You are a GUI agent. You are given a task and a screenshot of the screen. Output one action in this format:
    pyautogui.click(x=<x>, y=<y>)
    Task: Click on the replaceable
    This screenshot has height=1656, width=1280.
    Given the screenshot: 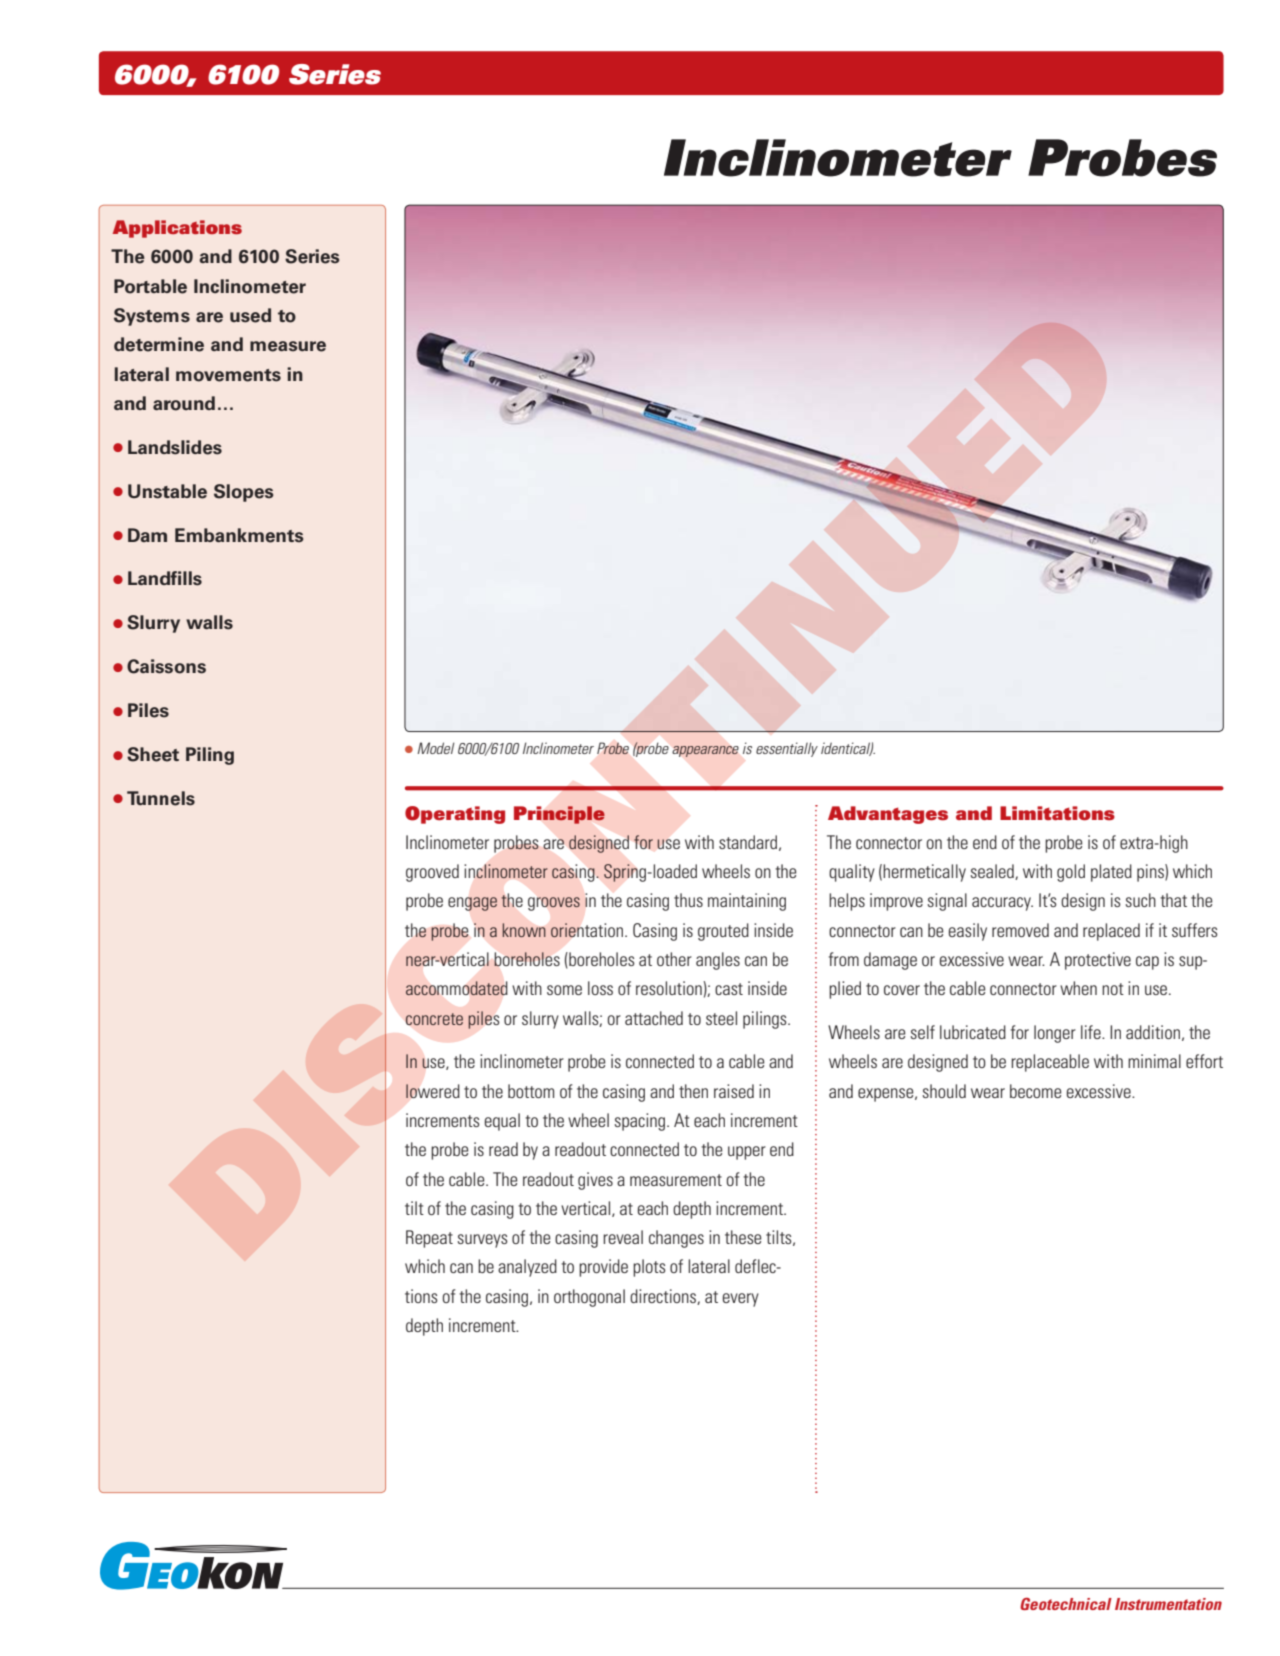 What is the action you would take?
    pyautogui.click(x=1050, y=1063)
